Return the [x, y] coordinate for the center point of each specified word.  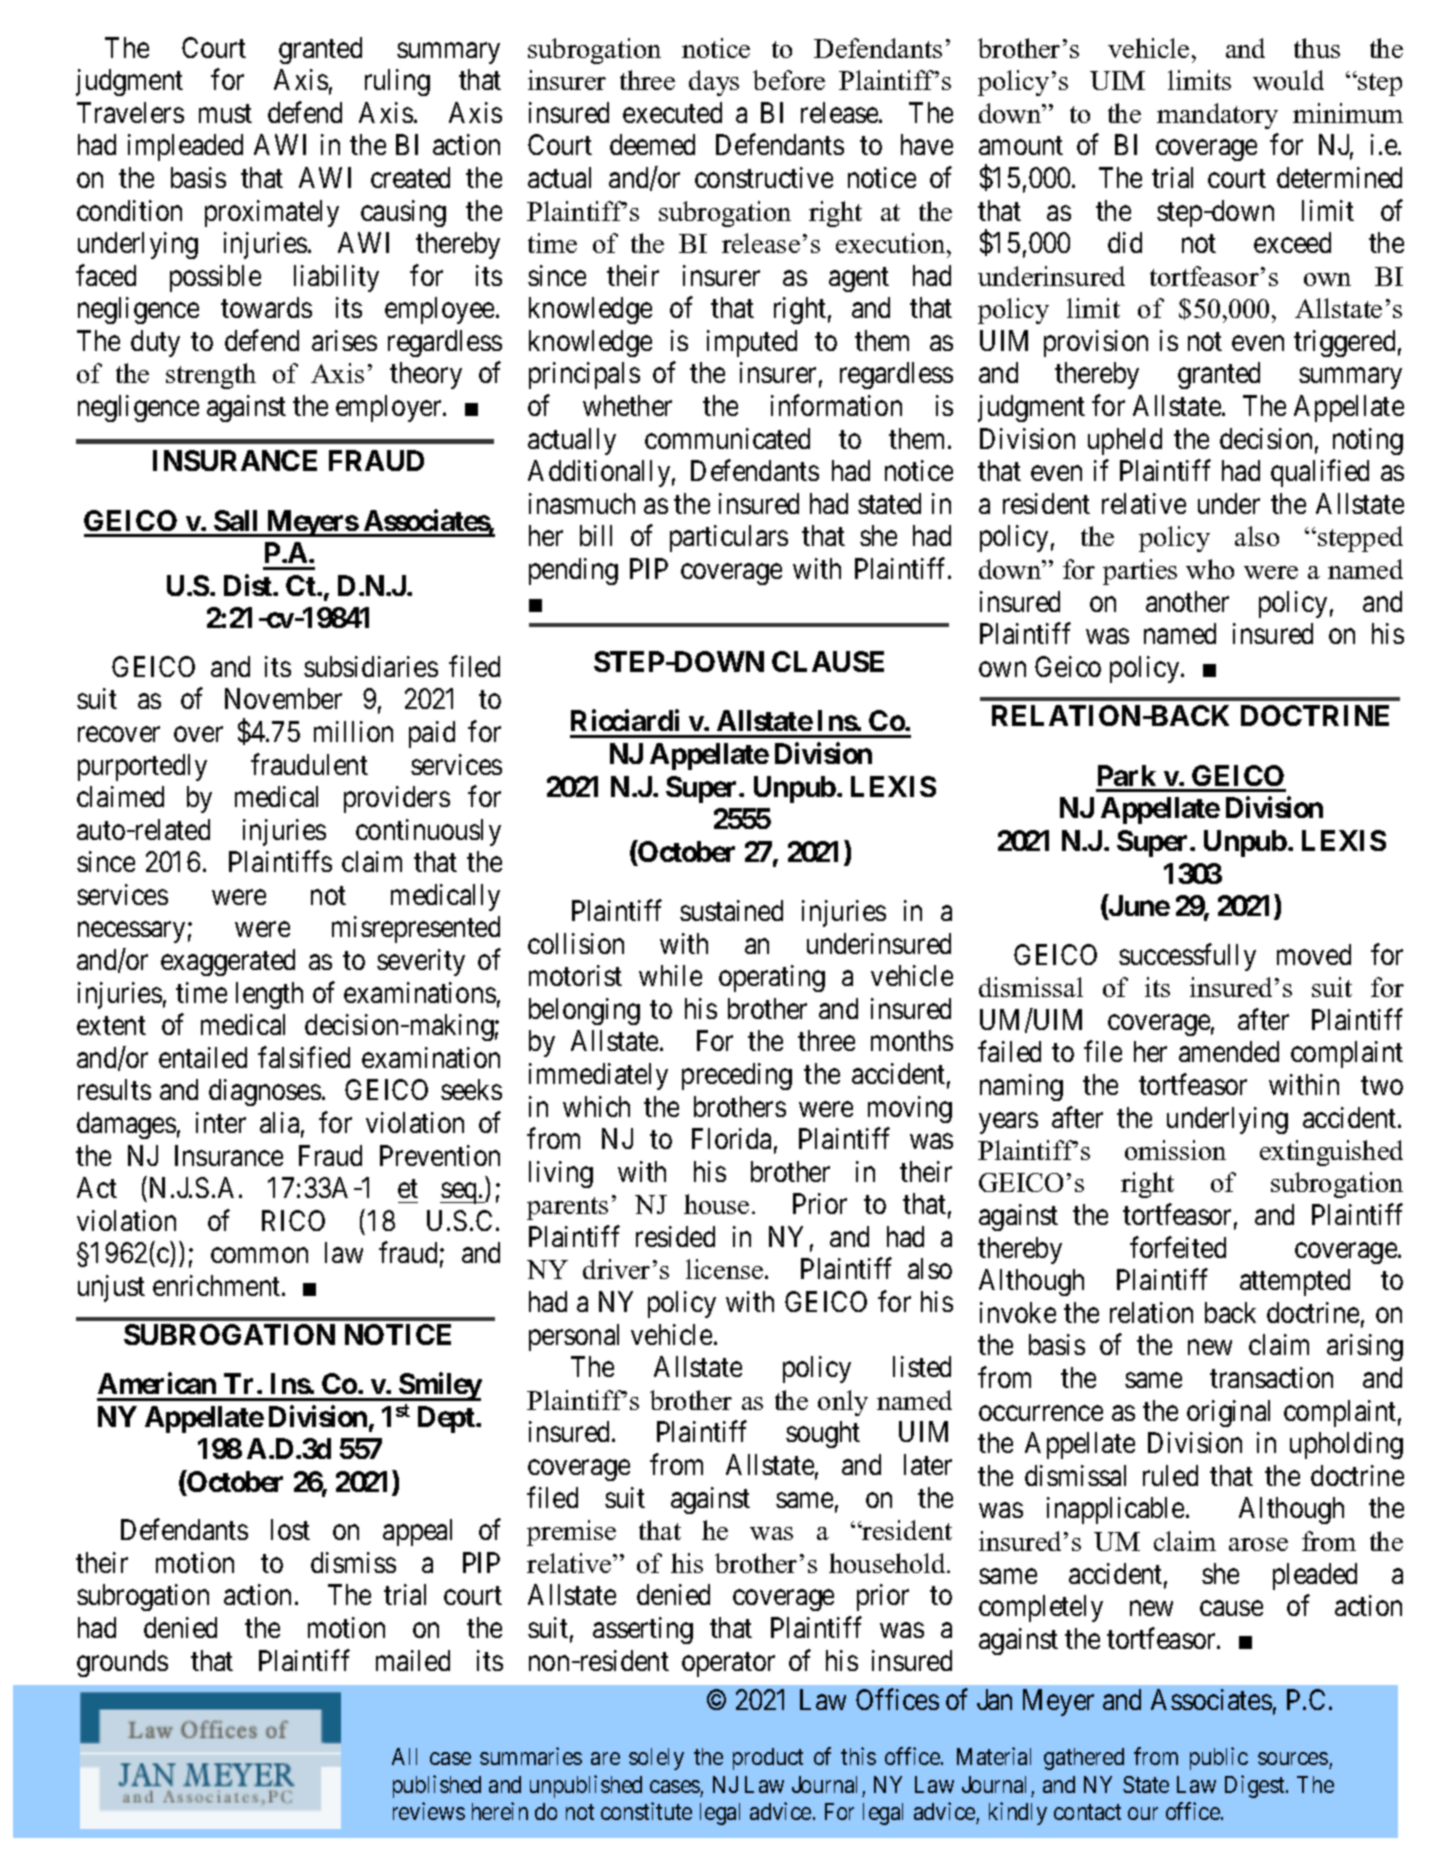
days [714, 83]
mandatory [1217, 116]
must [225, 113]
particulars [729, 538]
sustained [731, 910]
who [1210, 569]
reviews [429, 1811]
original [1228, 1413]
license [726, 1269]
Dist [249, 585]
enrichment [218, 1285]
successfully [1187, 957]
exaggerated [228, 962]
